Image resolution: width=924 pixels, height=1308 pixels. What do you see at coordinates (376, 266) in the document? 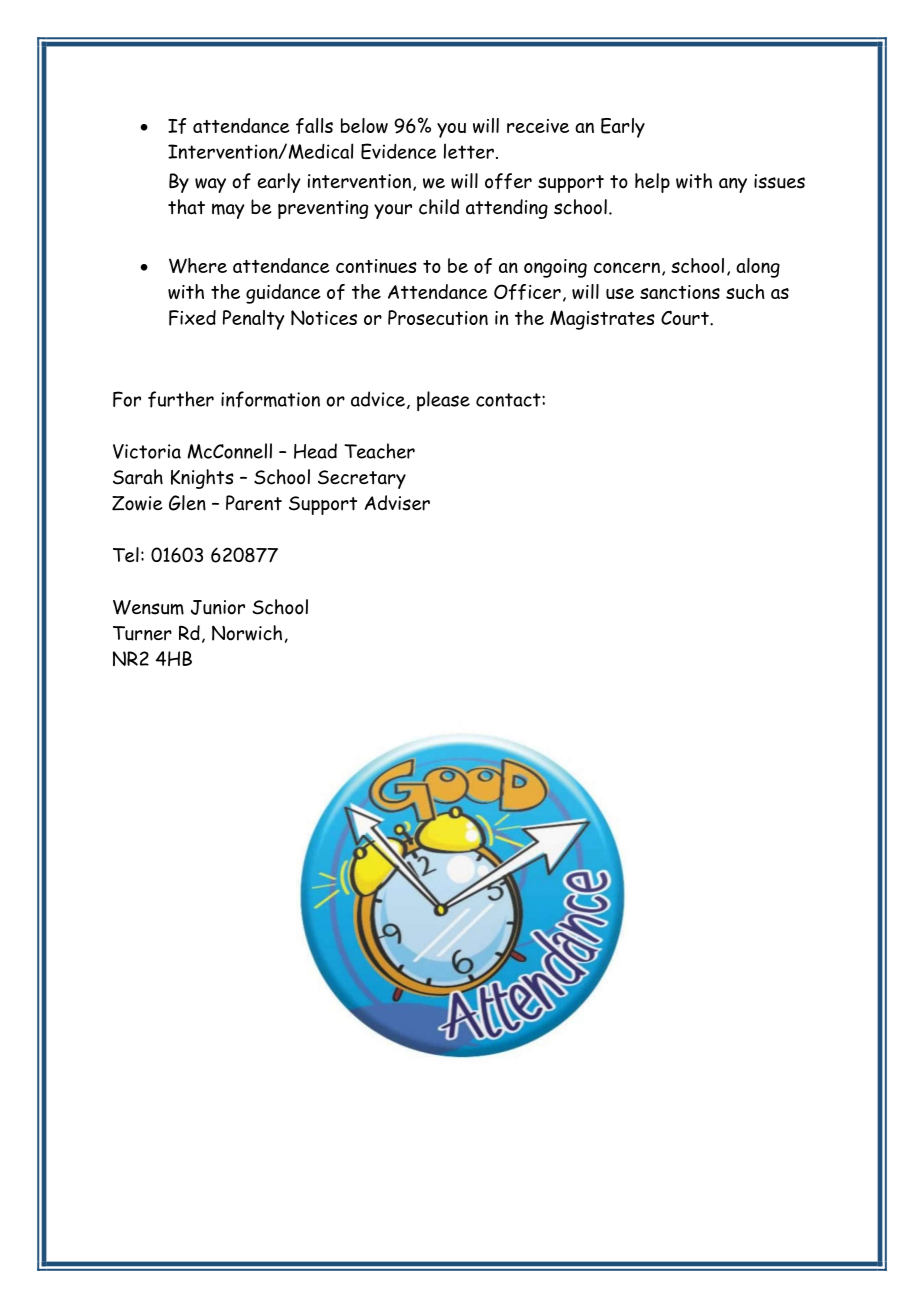
I see `continues` at bounding box center [376, 266].
